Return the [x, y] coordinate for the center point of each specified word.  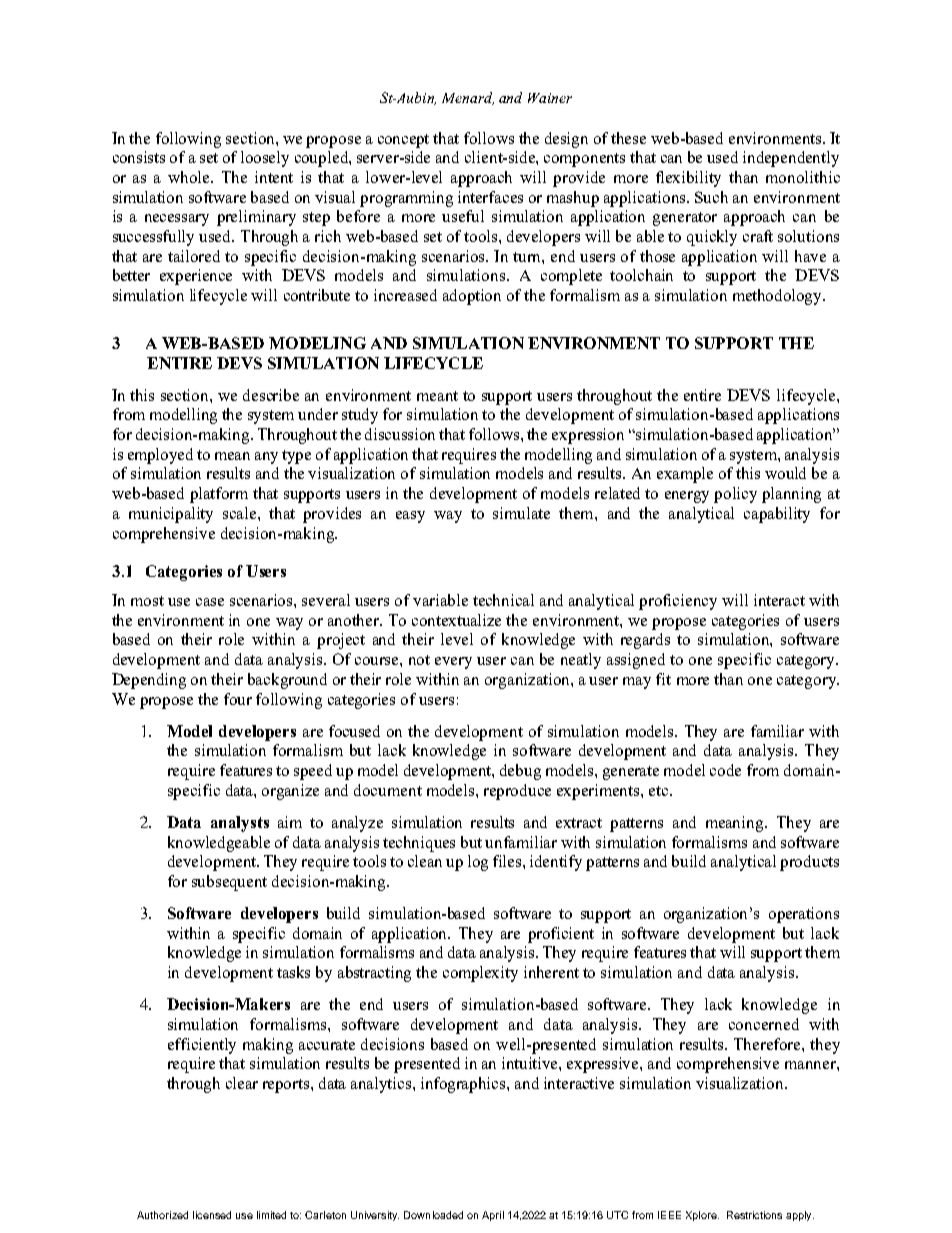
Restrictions [754, 1215]
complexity [480, 974]
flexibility [688, 179]
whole [190, 177]
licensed [212, 1215]
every [453, 663]
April [493, 1216]
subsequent [229, 883]
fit [663, 679]
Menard [468, 98]
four [238, 699]
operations [804, 915]
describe [271, 395]
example [685, 475]
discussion [400, 434]
